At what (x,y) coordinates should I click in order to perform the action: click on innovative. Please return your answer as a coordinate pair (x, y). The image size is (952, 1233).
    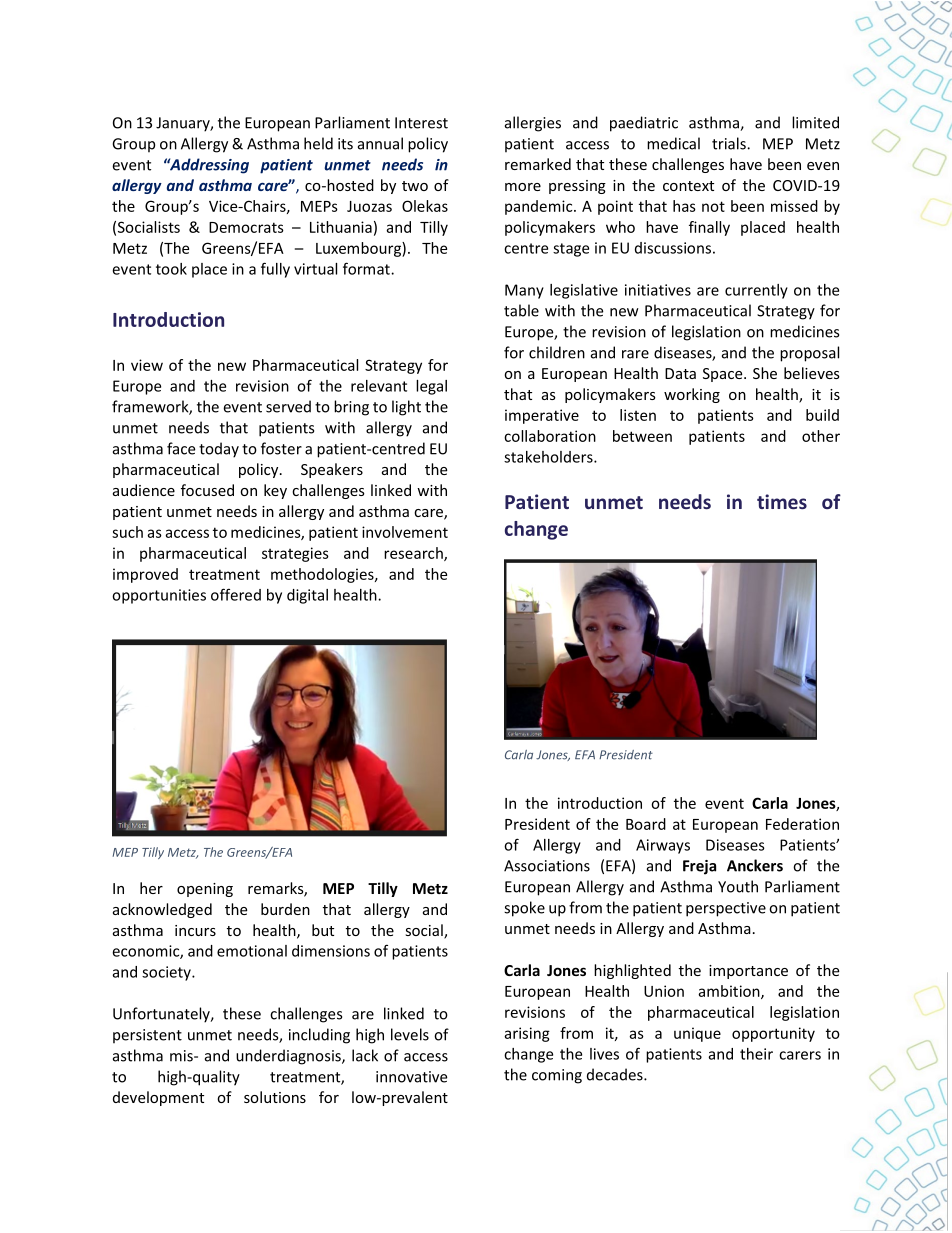
    Looking at the image, I should click on (411, 1077).
